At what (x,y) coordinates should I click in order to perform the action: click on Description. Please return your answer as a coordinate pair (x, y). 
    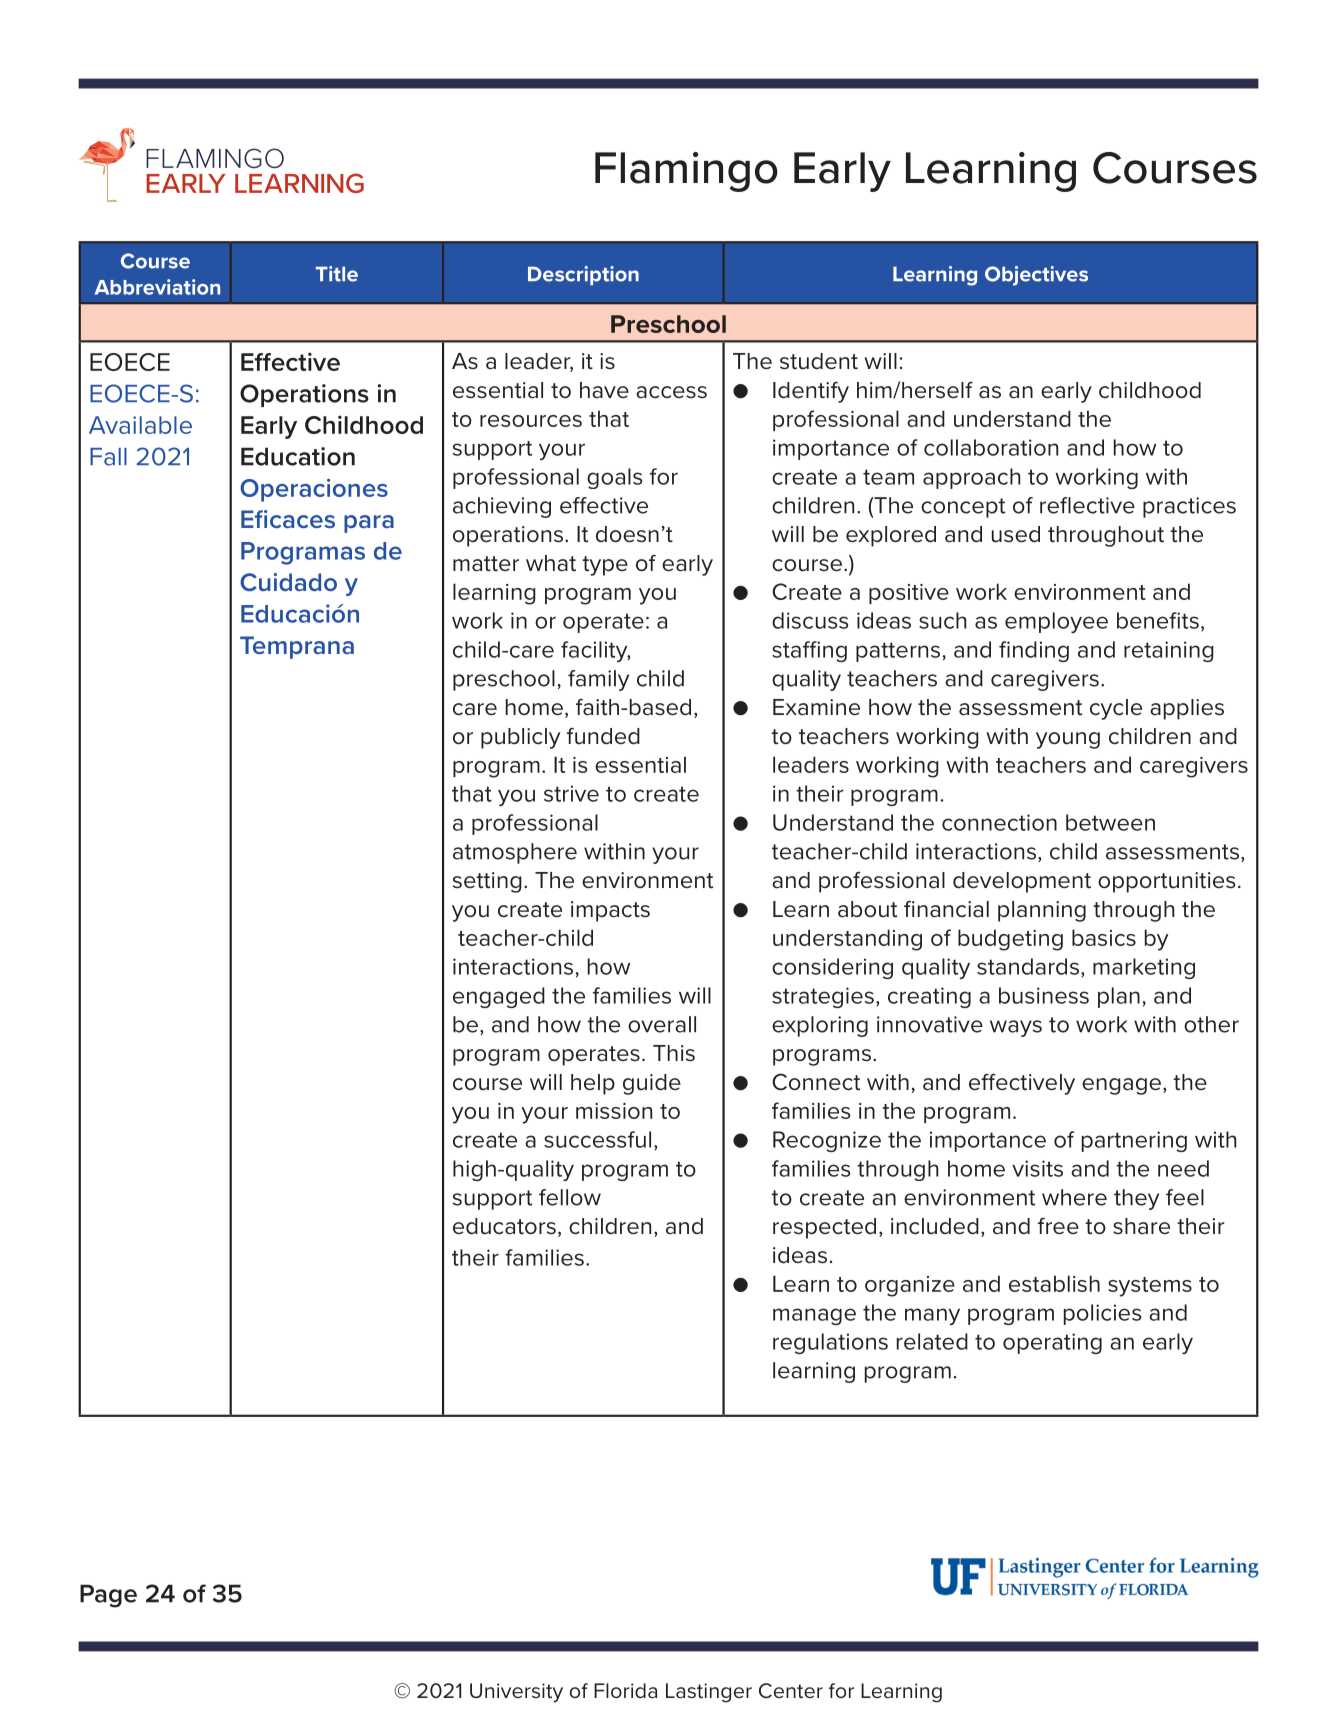
    Looking at the image, I should click on (583, 275).
